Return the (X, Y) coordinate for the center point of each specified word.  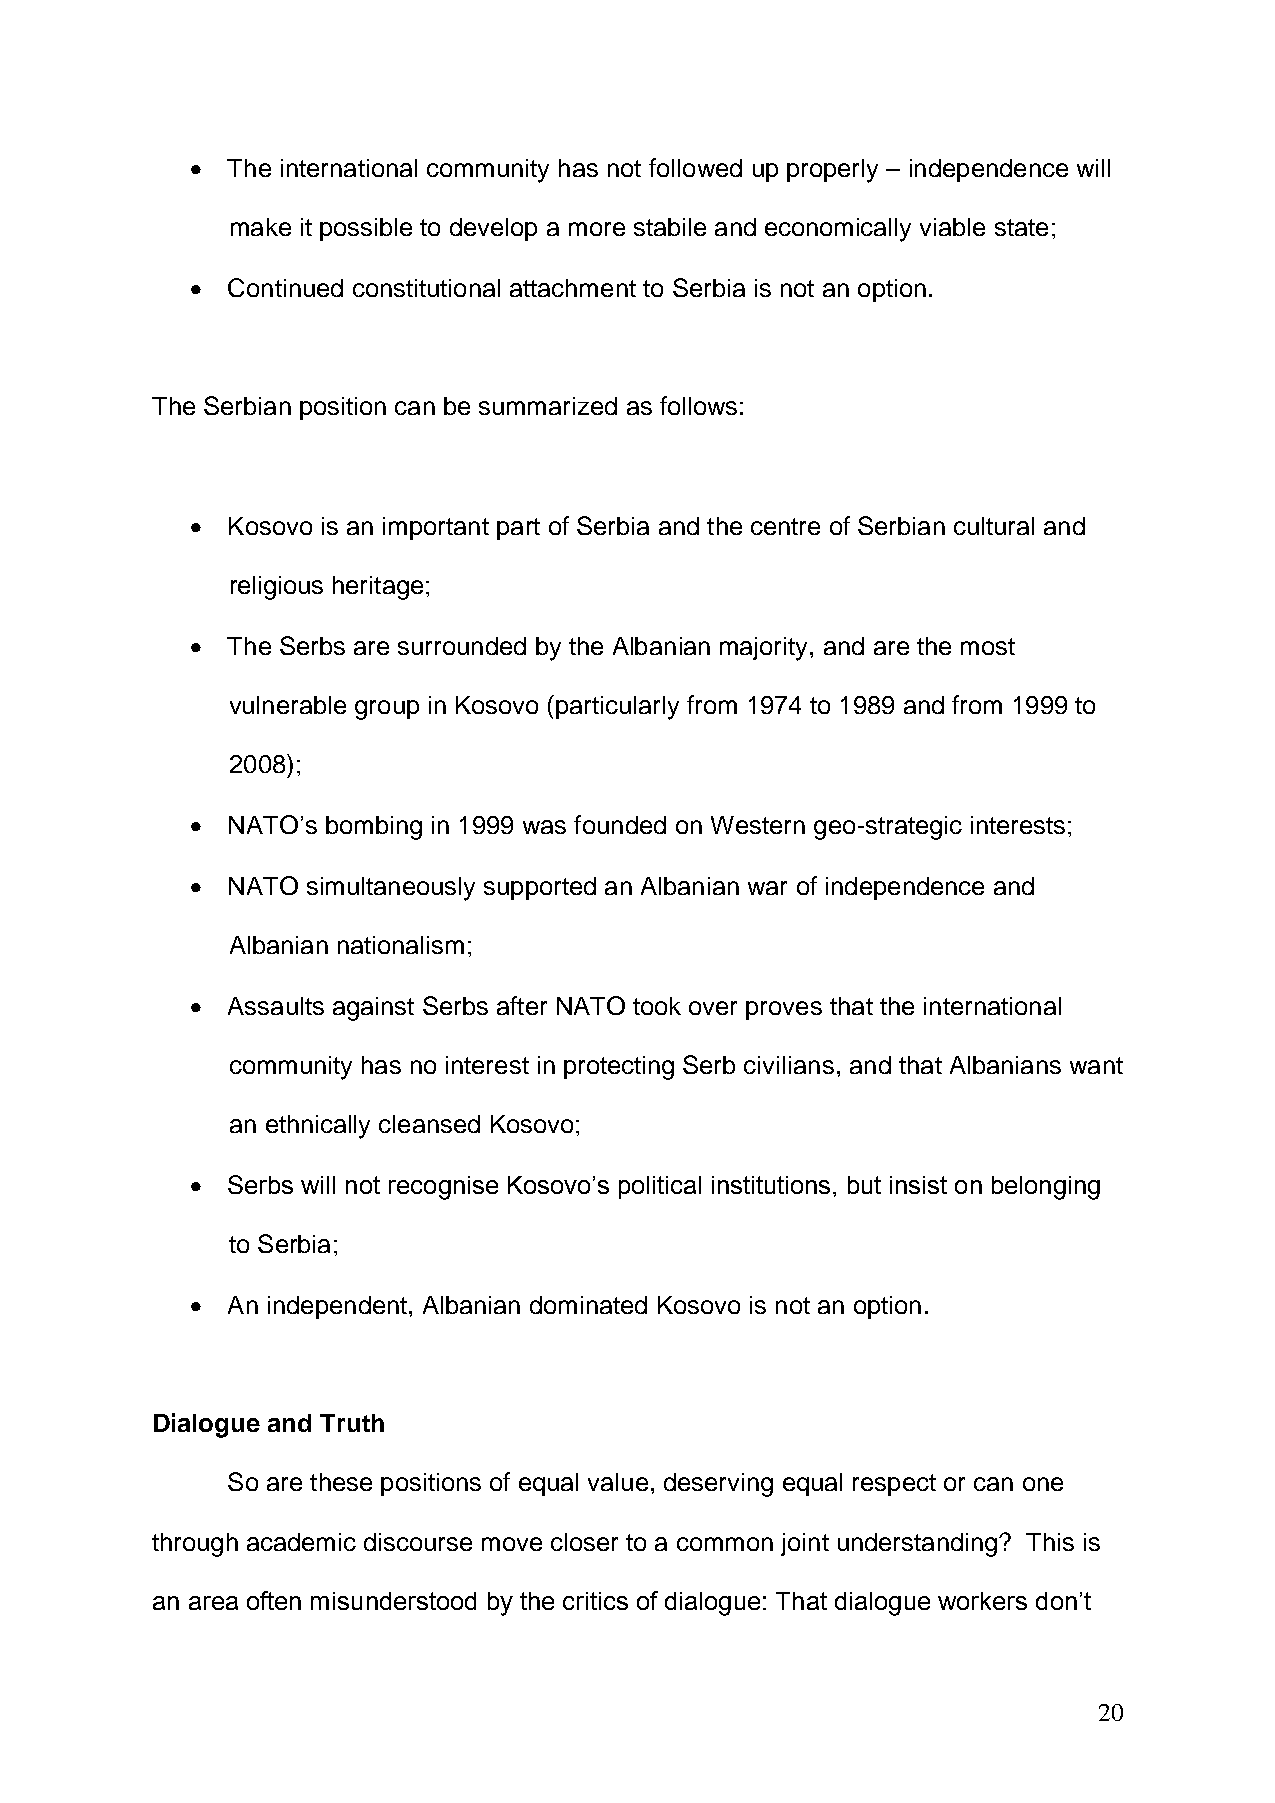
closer (584, 1542)
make (261, 227)
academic (301, 1542)
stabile (670, 227)
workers (982, 1601)
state (1021, 227)
